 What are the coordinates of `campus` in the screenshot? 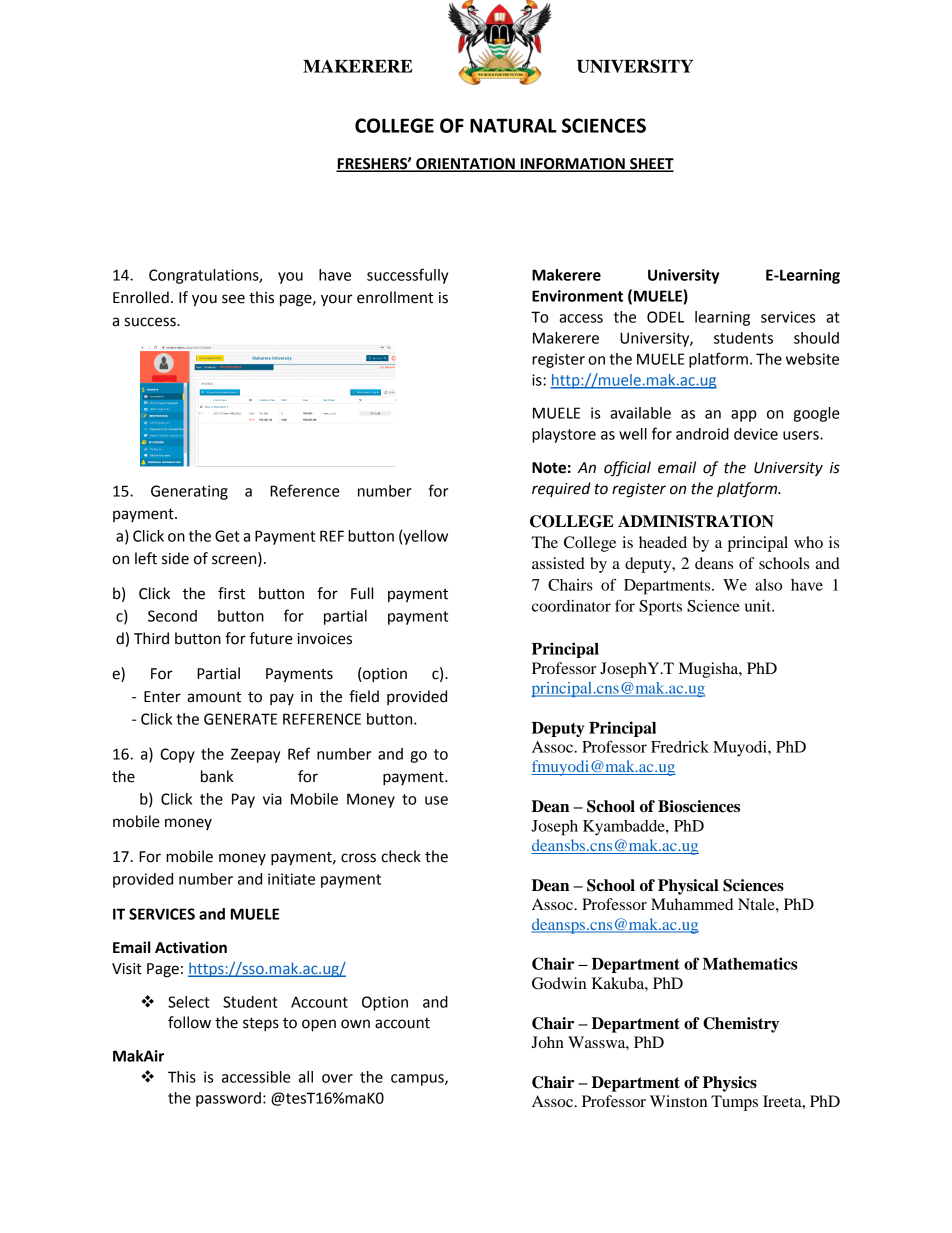 It's located at (418, 1080).
